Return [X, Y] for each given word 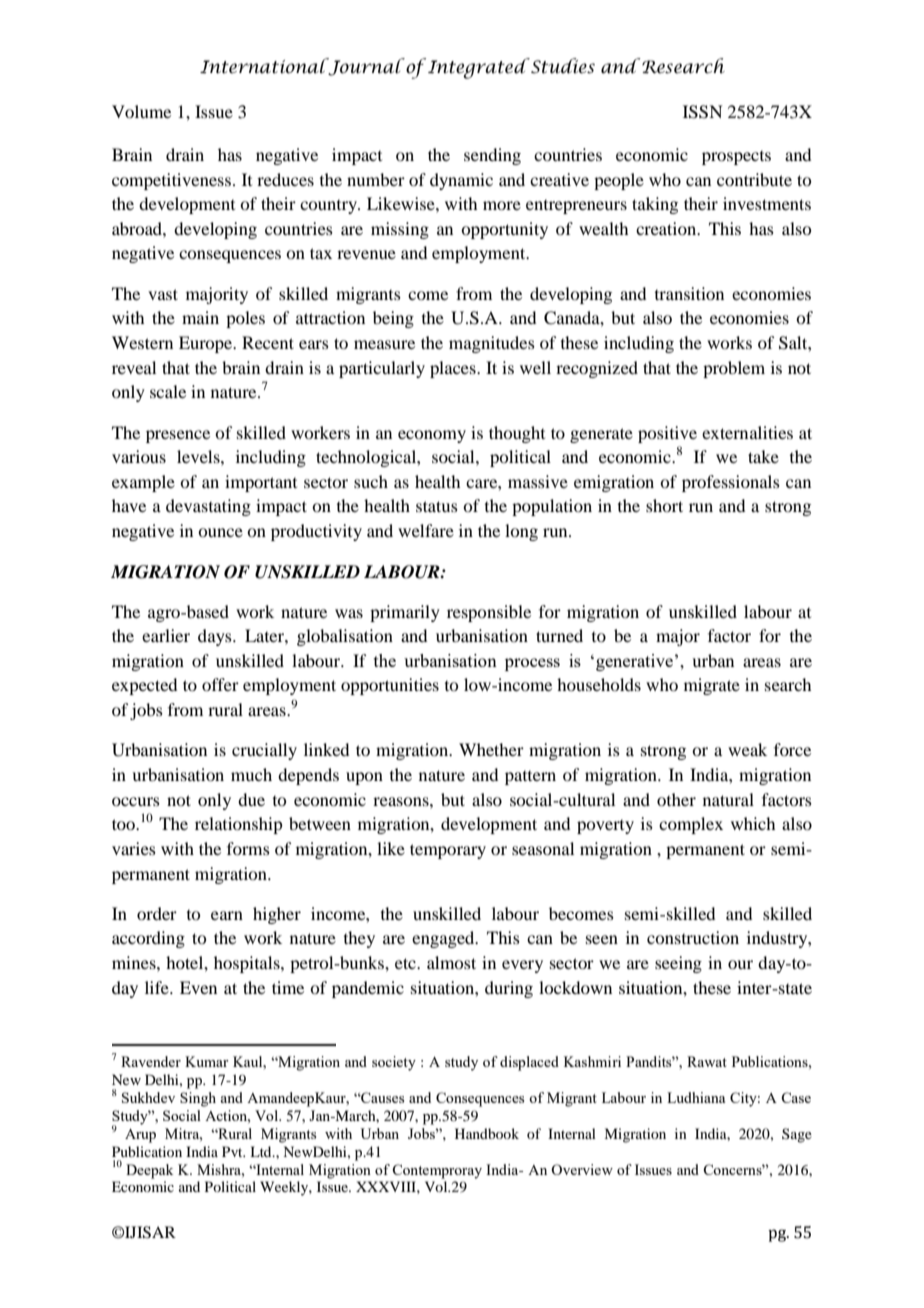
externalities [747, 432]
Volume [141, 111]
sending [492, 156]
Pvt [233, 1151]
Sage [797, 1135]
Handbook [487, 1133]
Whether [491, 749]
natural [728, 799]
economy [432, 436]
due [251, 799]
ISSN [703, 112]
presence [178, 436]
